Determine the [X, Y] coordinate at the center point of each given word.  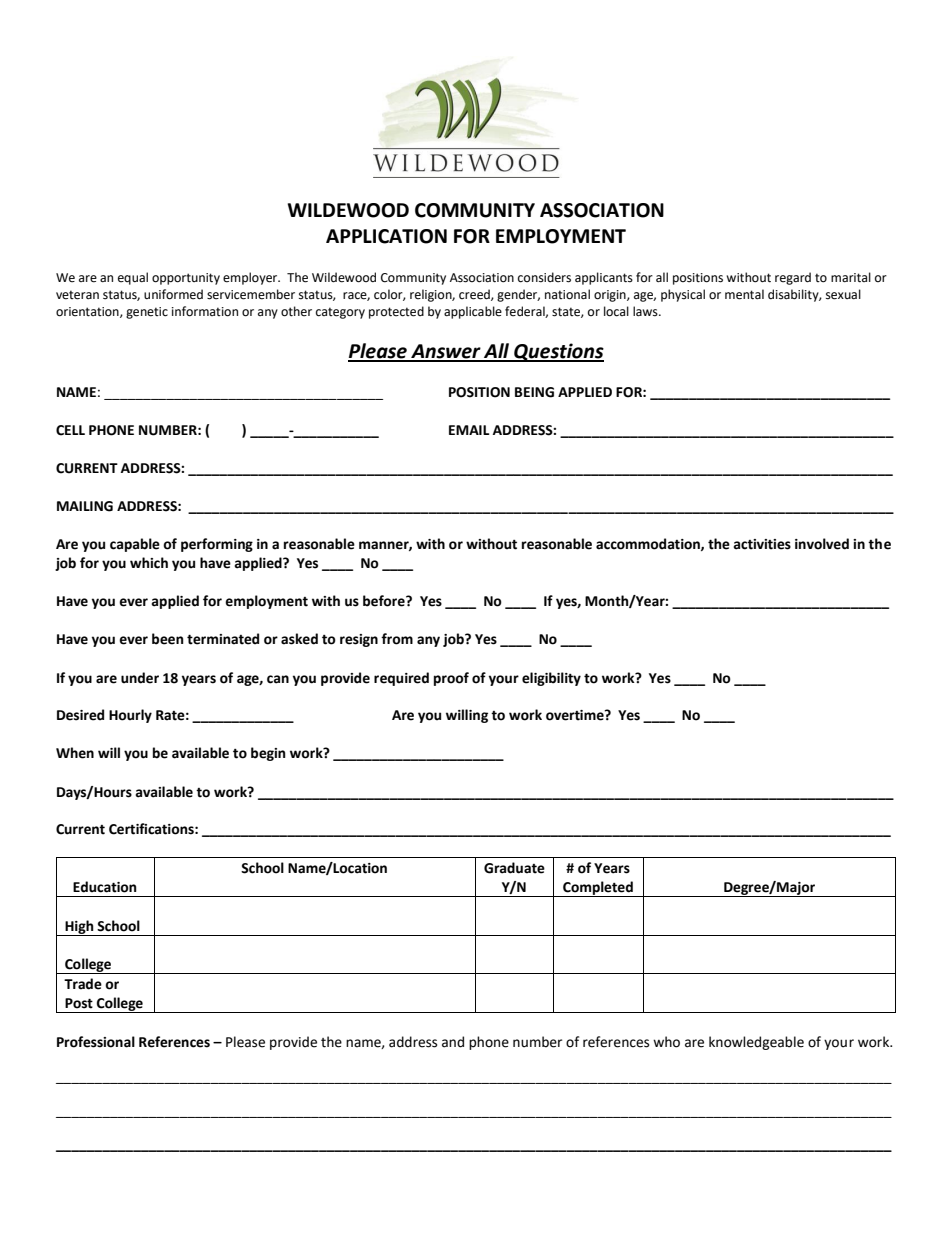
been [168, 639]
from [397, 639]
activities [762, 544]
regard [793, 278]
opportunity [186, 279]
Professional [96, 1042]
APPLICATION [386, 236]
